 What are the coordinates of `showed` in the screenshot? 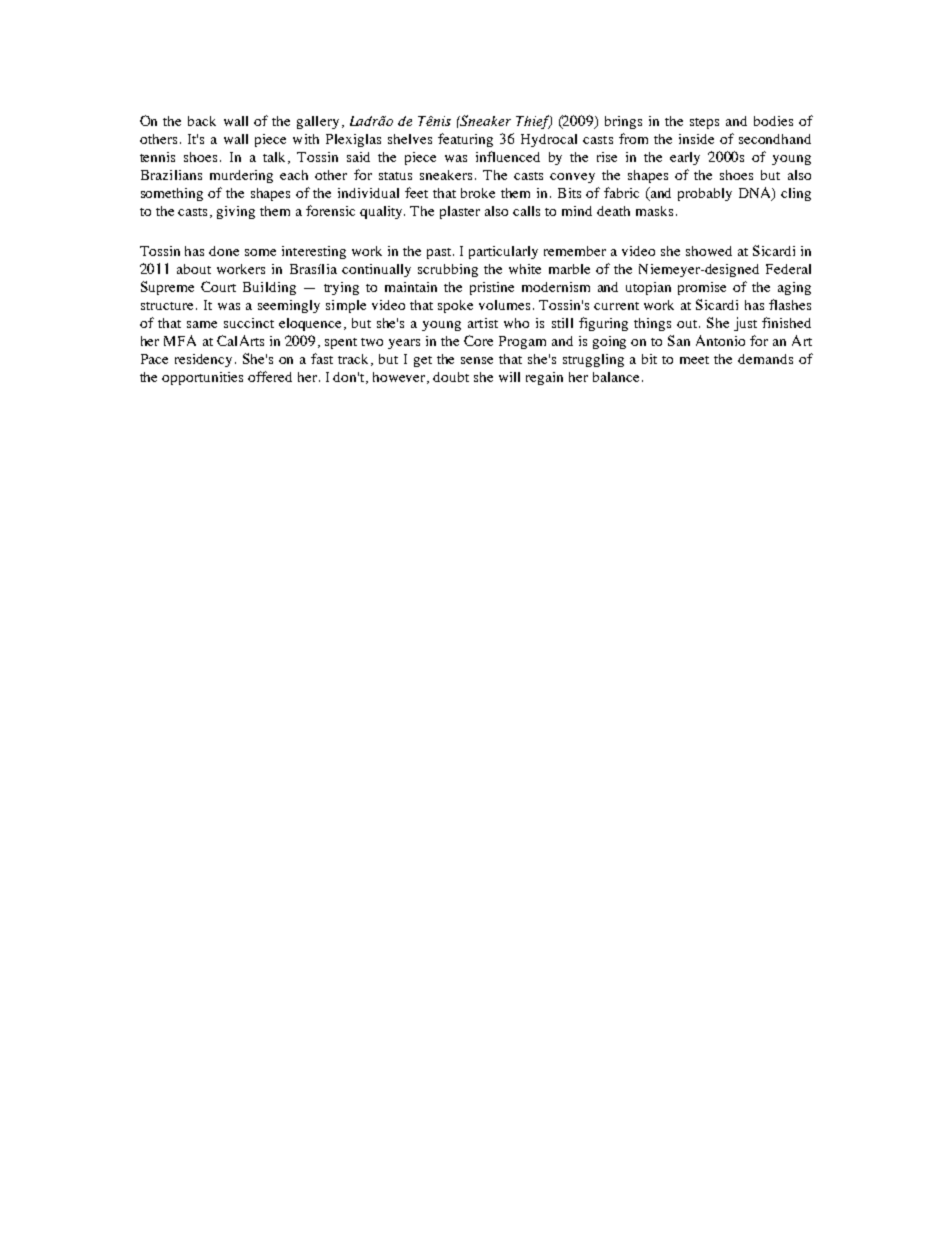 It's located at (709, 251).
